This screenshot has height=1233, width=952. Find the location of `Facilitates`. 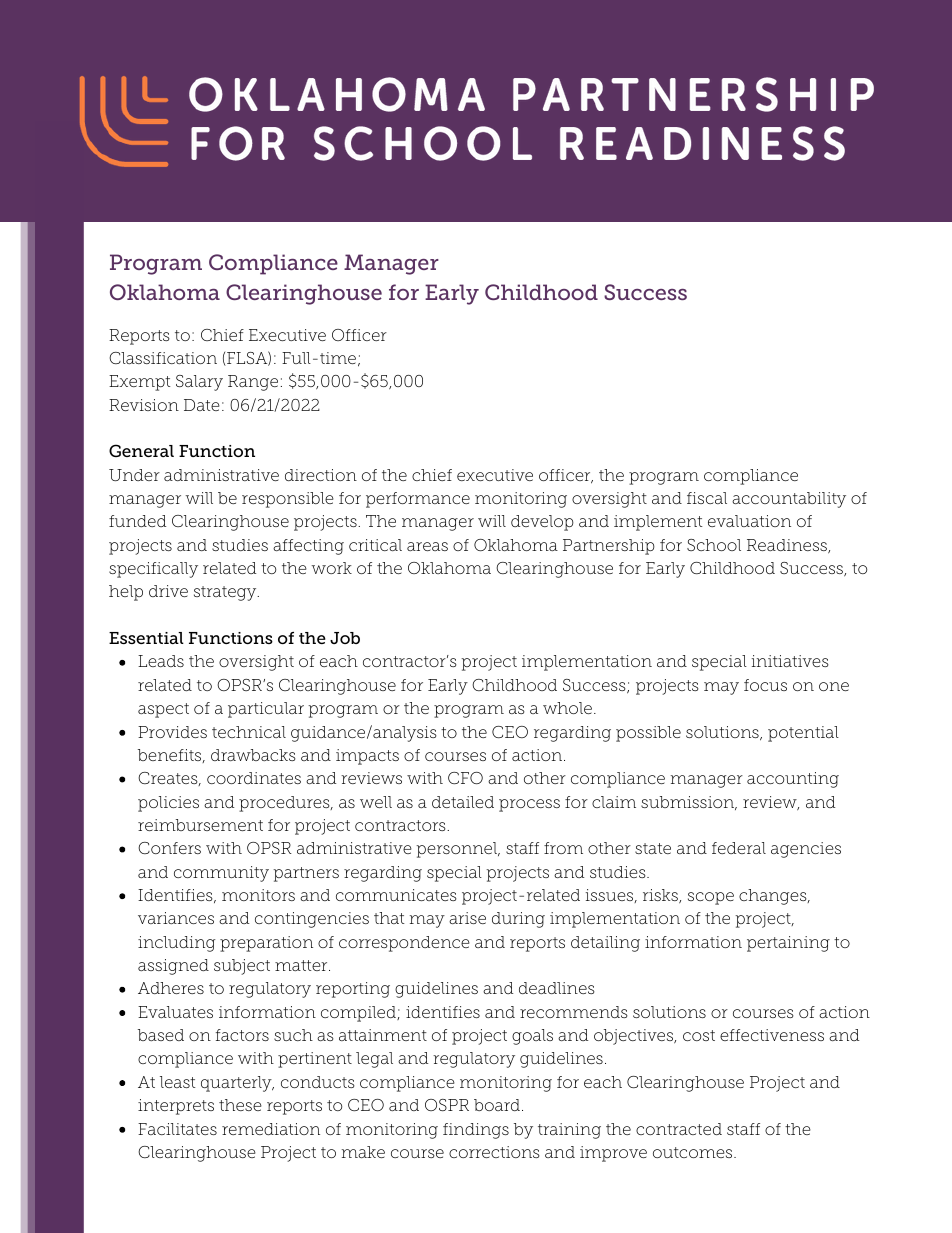

Facilitates is located at coordinates (177, 1129).
